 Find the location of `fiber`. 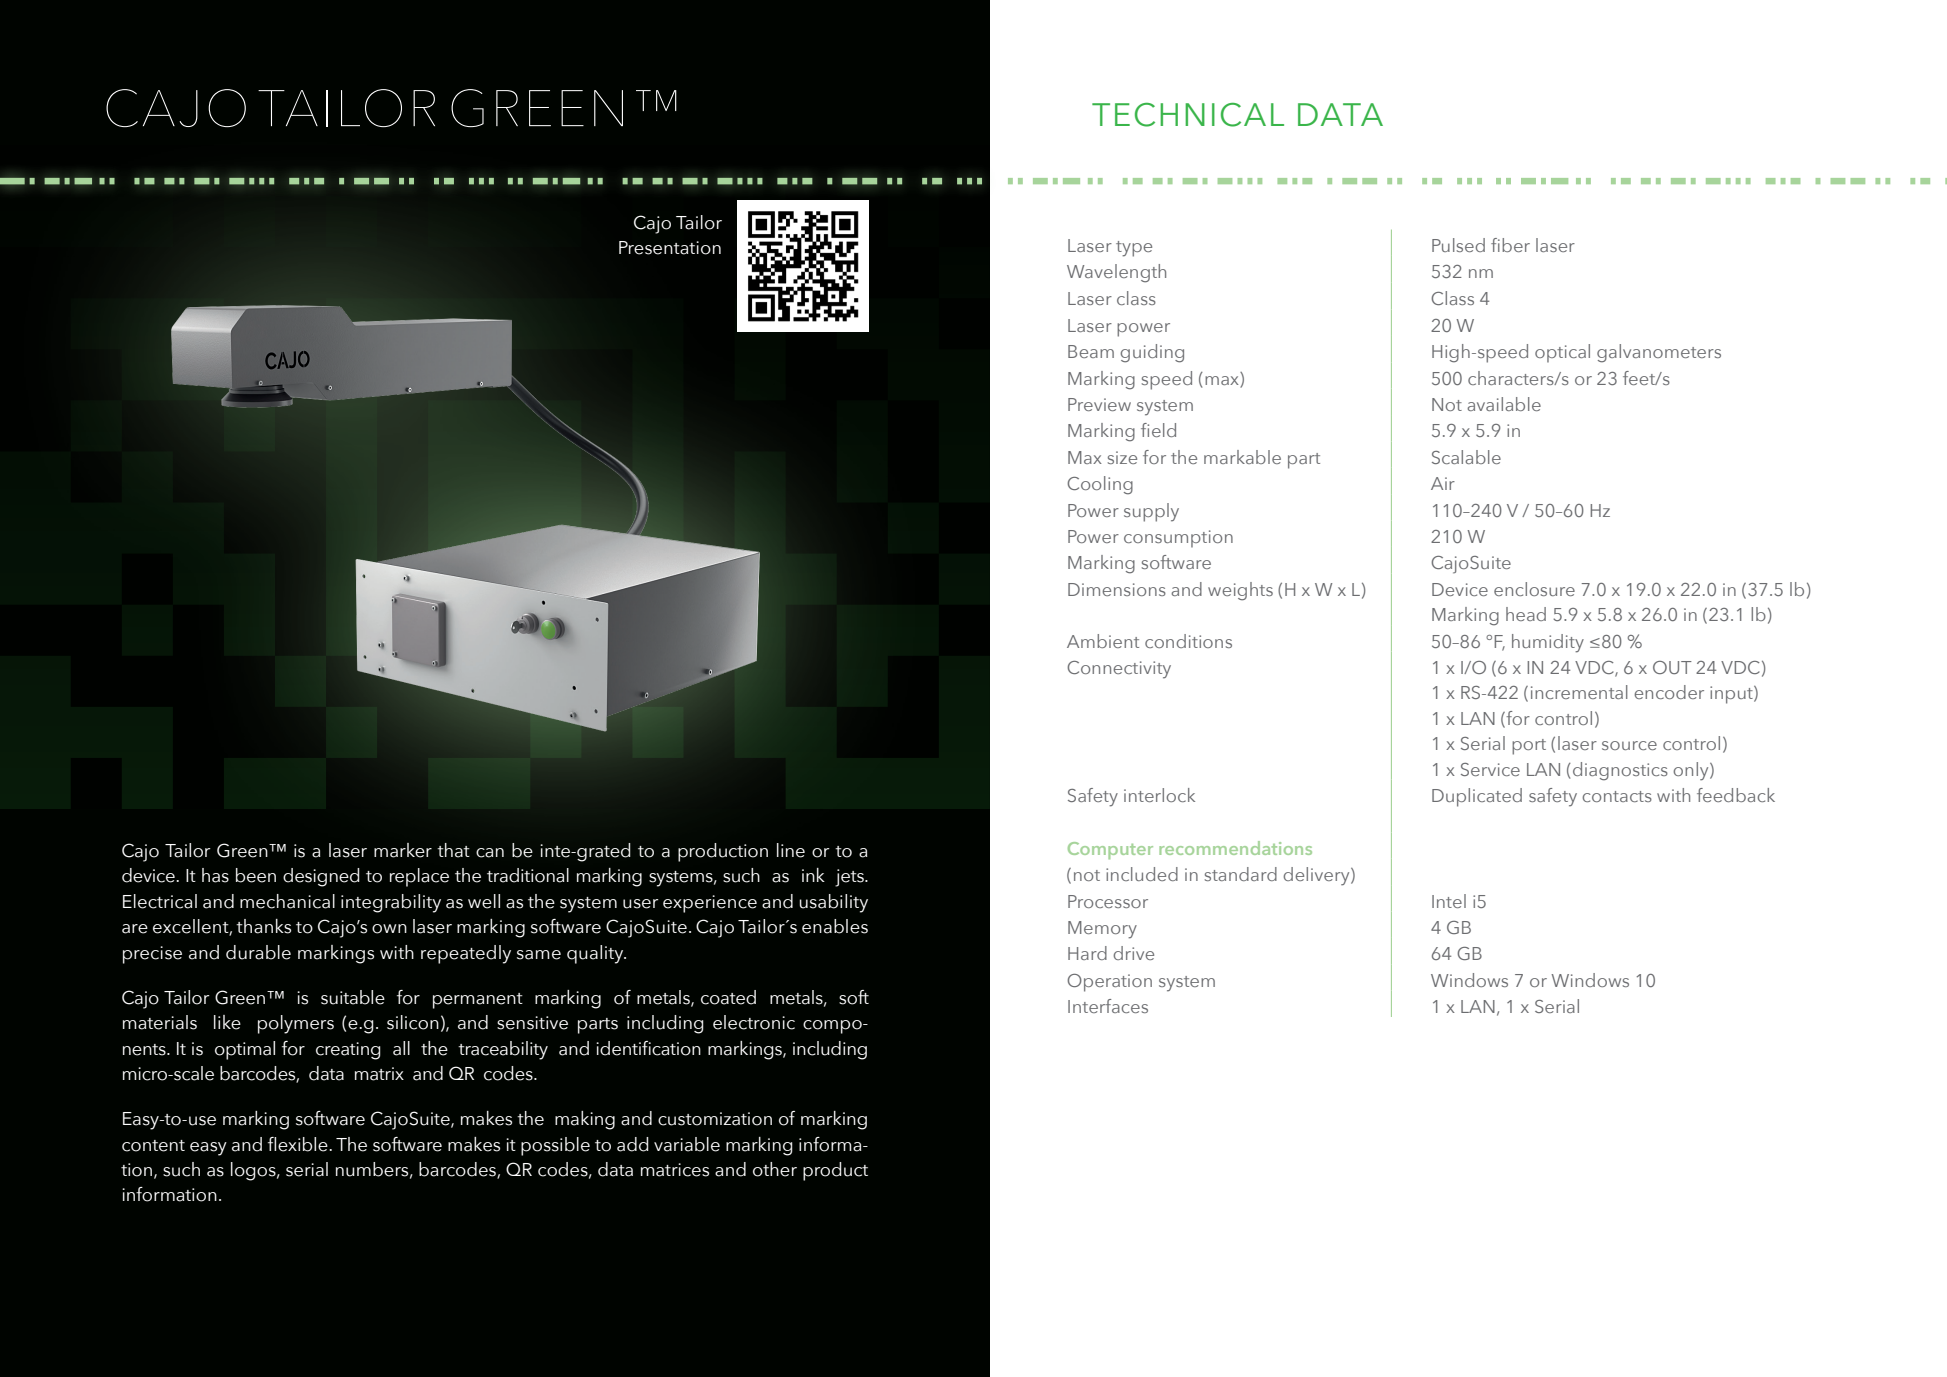

fiber is located at coordinates (1510, 245).
